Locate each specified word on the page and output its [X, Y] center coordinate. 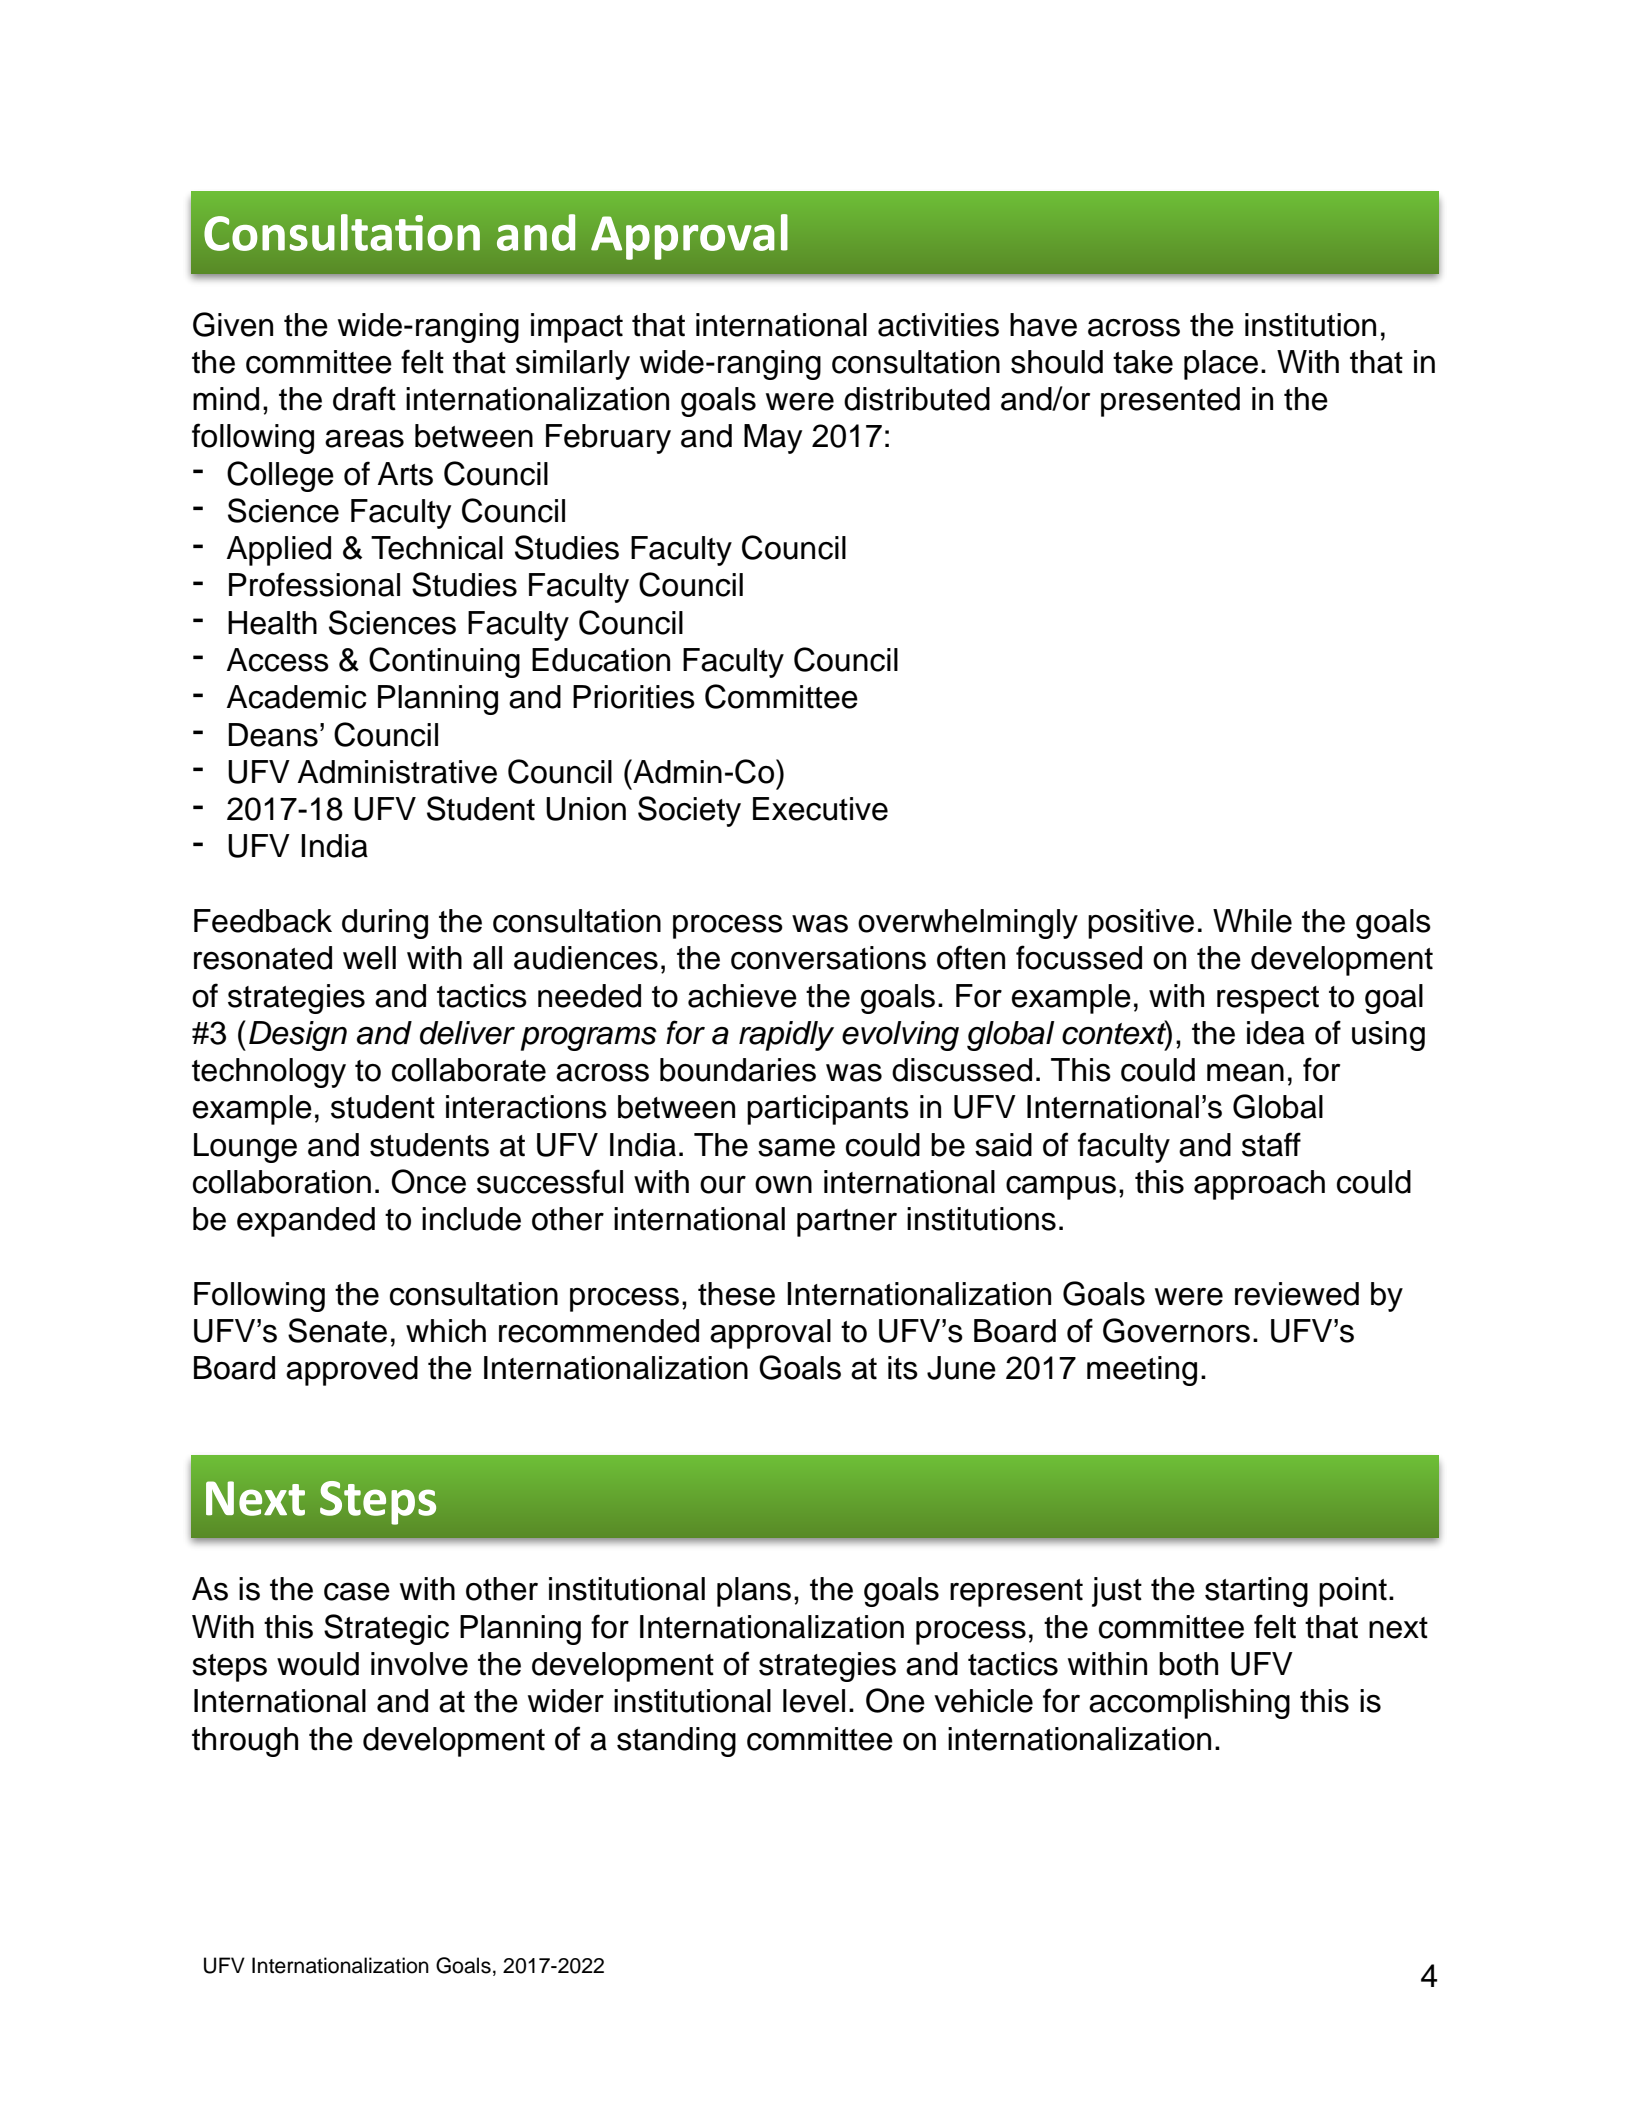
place [1221, 365]
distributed [917, 399]
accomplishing [1189, 1704]
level [814, 1701]
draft [364, 398]
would [318, 1664]
